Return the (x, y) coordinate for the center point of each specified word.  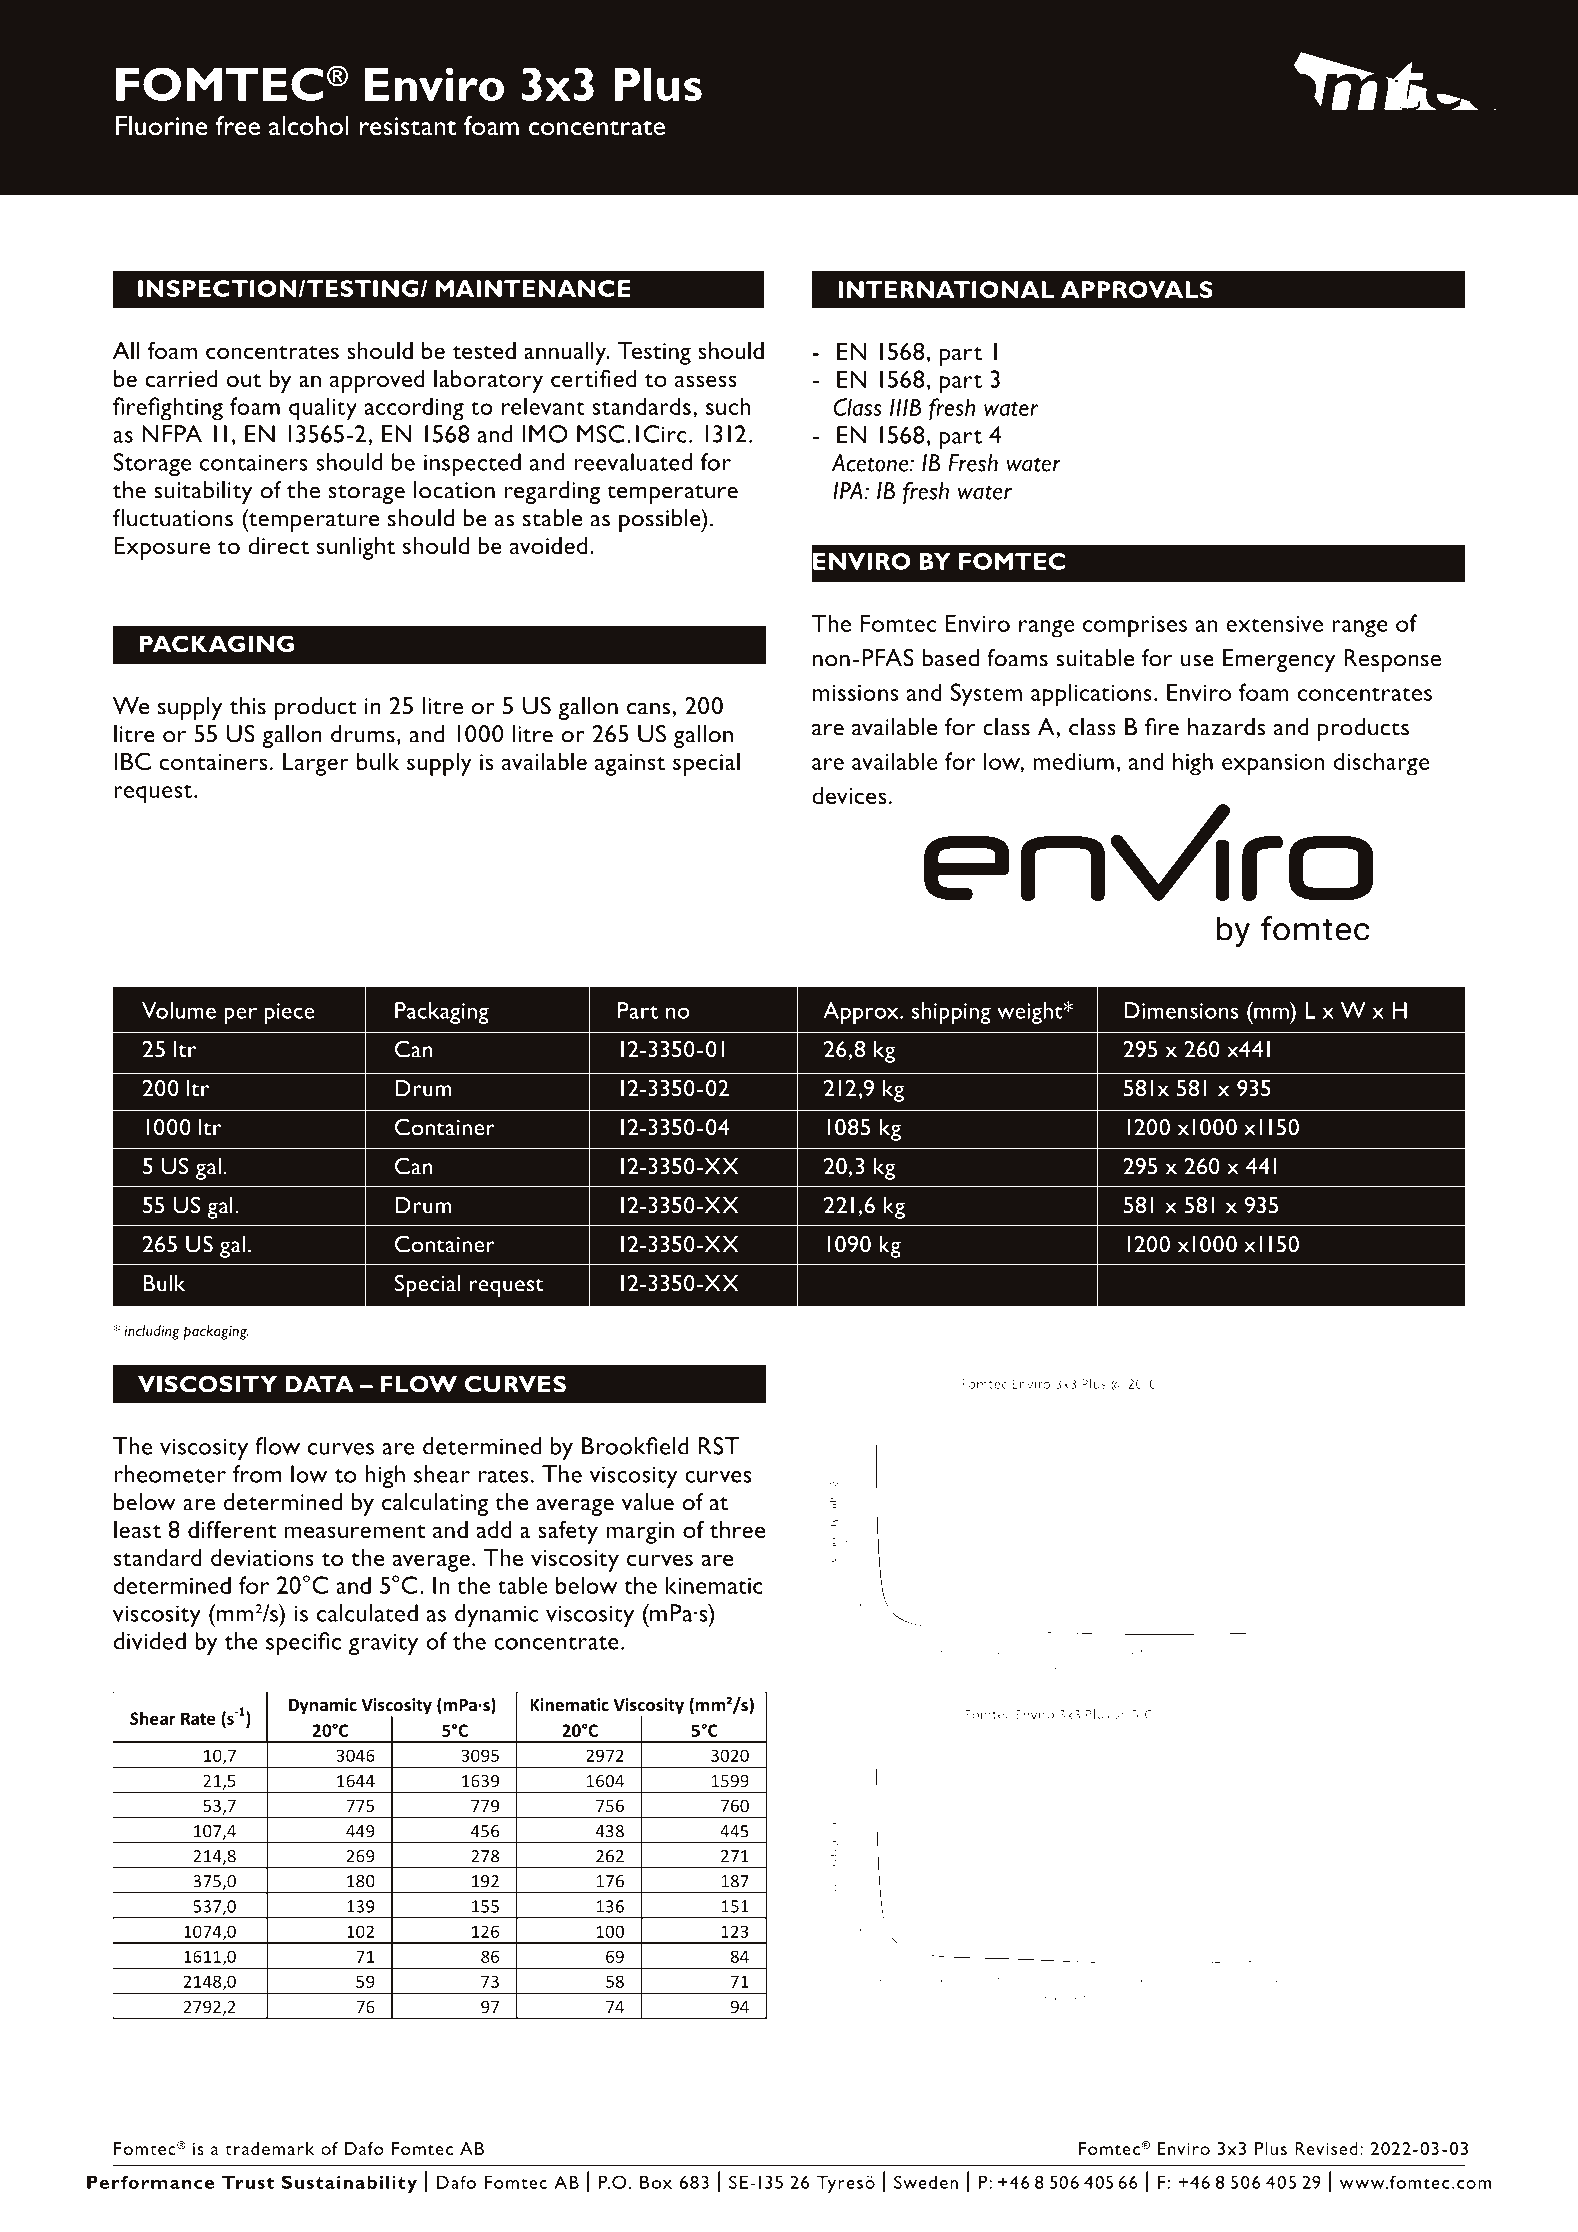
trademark (269, 2148)
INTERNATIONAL (946, 289)
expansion (1273, 765)
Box (656, 2182)
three (737, 1529)
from (257, 1474)
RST (719, 1446)
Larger (316, 764)
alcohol (309, 125)
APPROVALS (1137, 289)
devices (849, 795)
